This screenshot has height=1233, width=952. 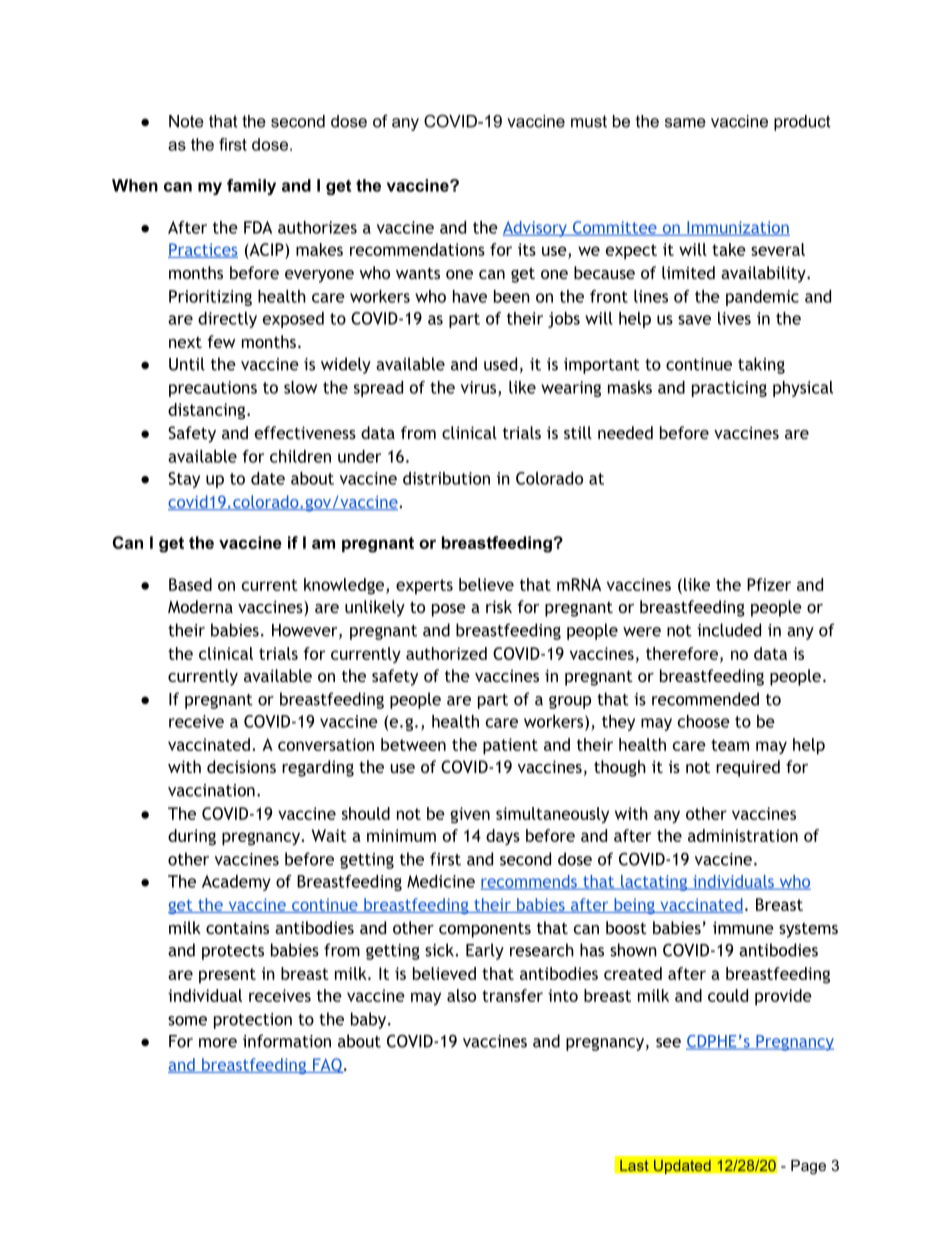 What do you see at coordinates (200, 606) in the screenshot?
I see `Moderna` at bounding box center [200, 606].
